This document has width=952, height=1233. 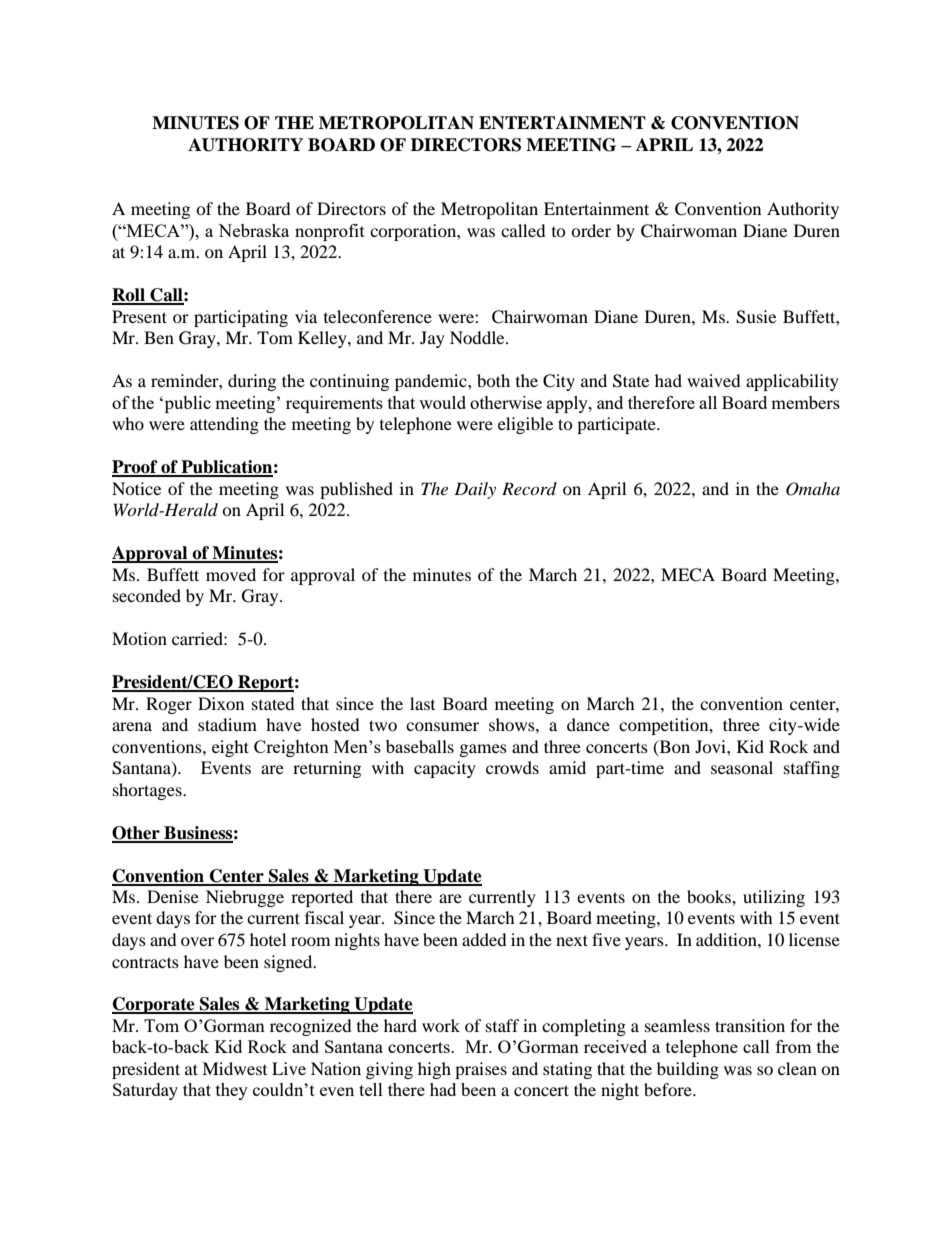 I want to click on Dixon, so click(x=221, y=703).
